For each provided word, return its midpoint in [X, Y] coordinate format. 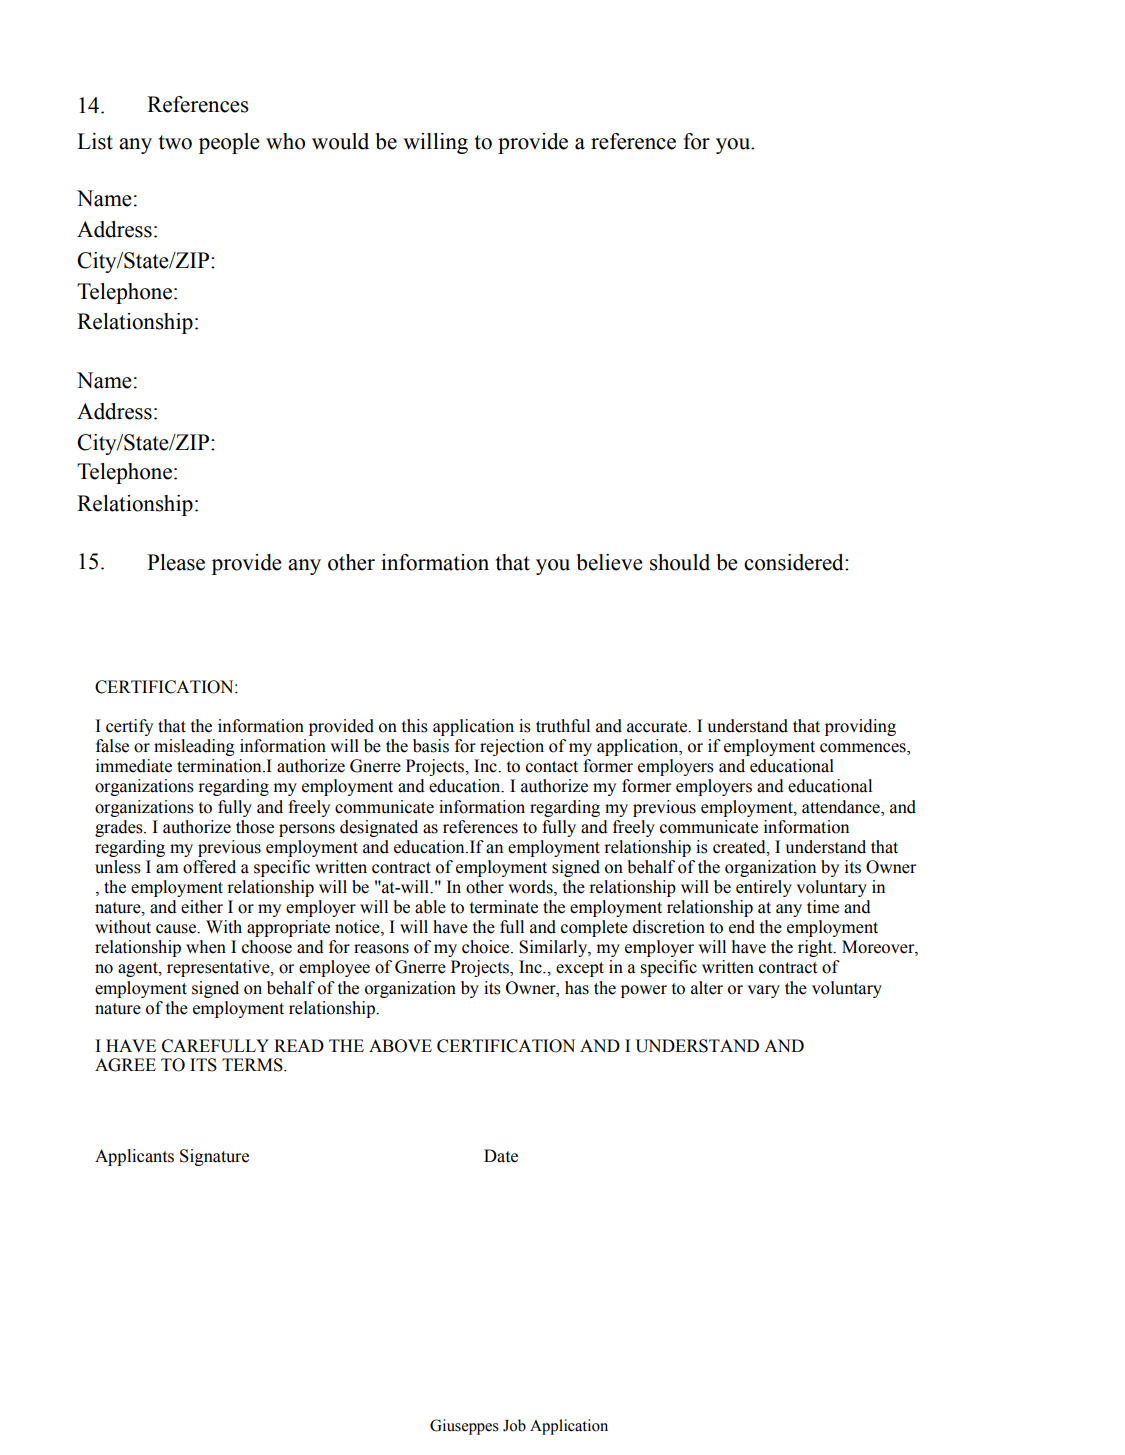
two [175, 142]
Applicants [134, 1157]
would [340, 141]
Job [514, 1425]
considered [795, 562]
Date [501, 1156]
